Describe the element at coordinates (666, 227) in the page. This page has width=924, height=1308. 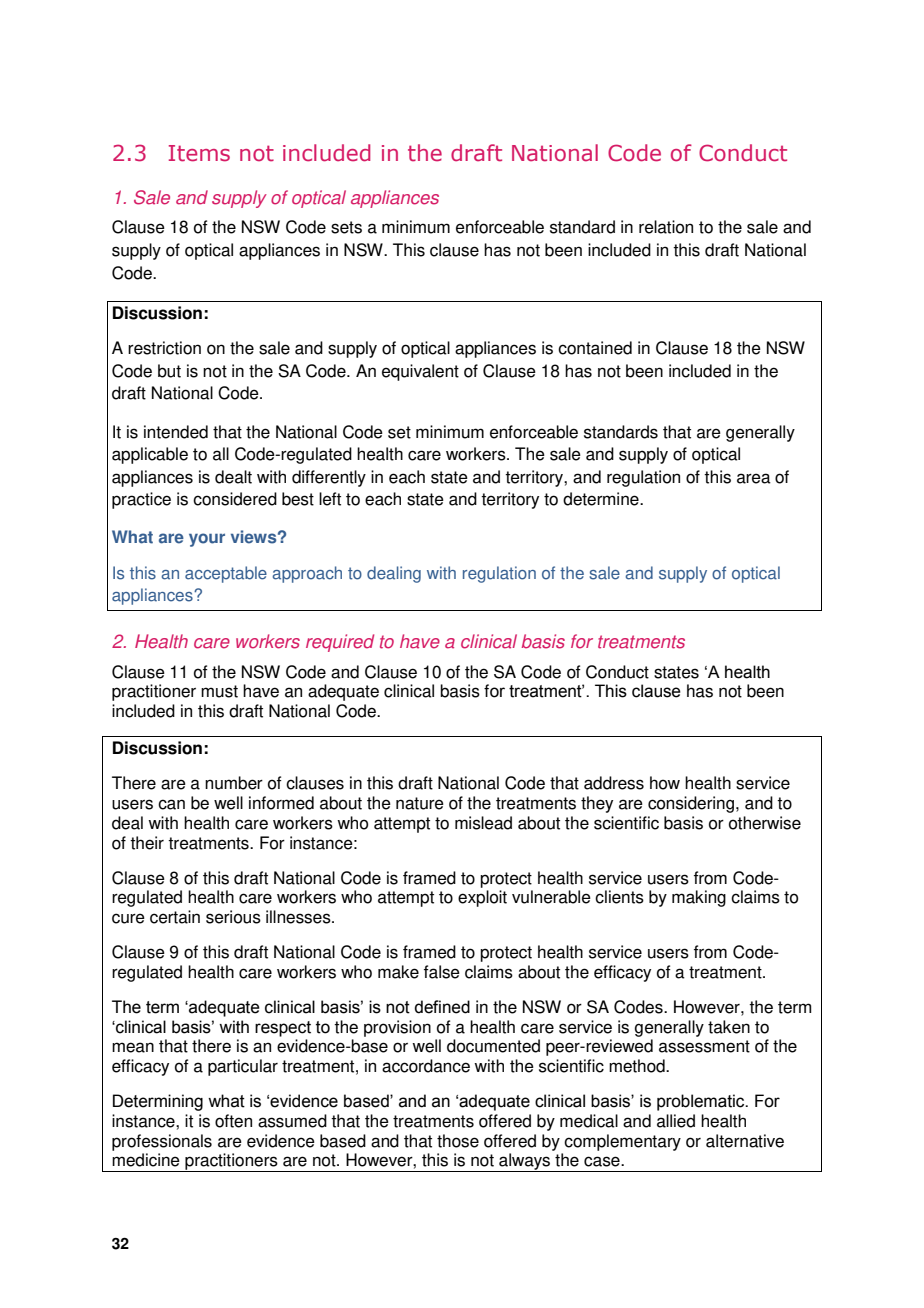
I see `relation` at that location.
